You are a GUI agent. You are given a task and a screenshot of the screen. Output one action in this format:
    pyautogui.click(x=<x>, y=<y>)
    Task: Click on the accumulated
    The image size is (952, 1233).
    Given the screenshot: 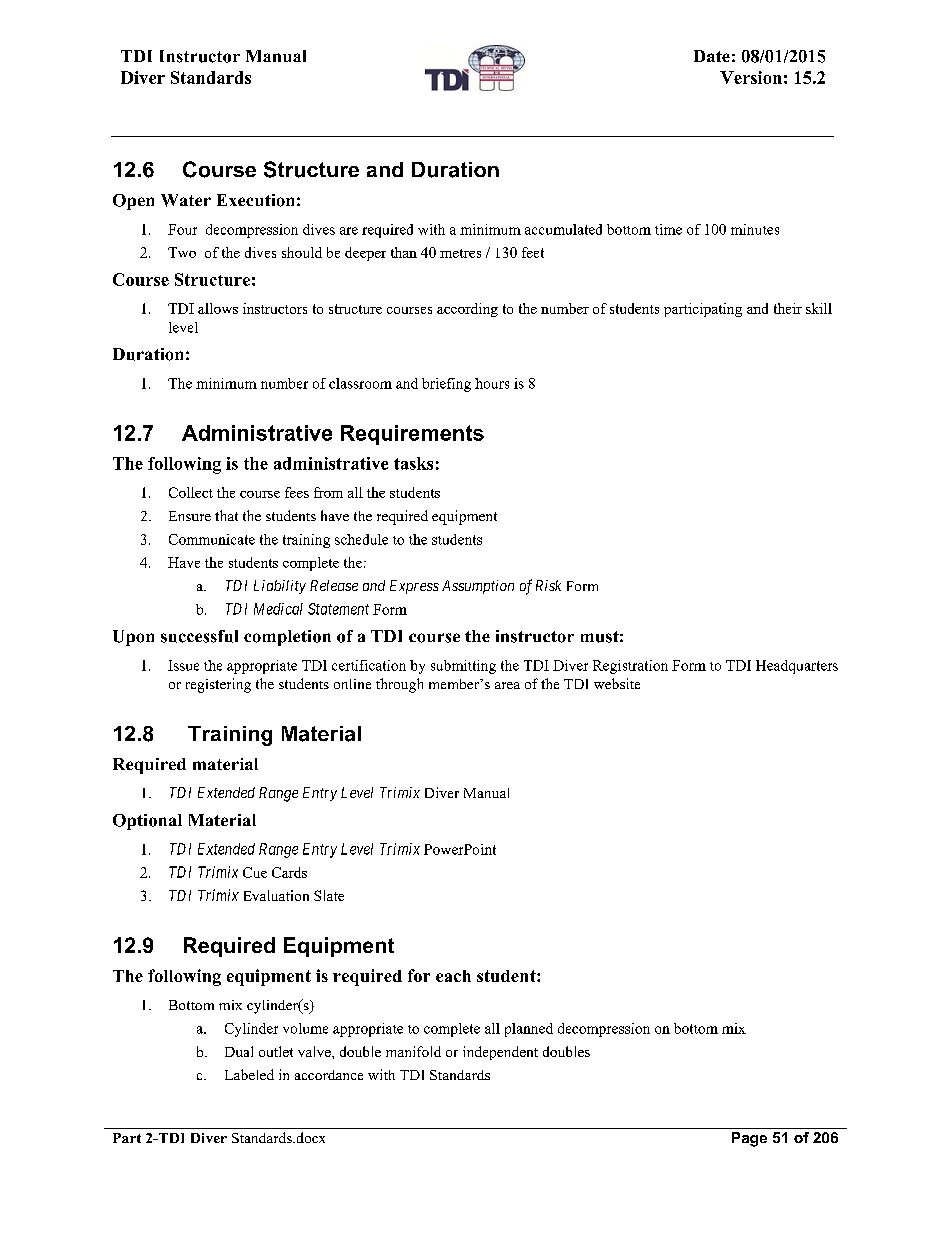 What is the action you would take?
    pyautogui.click(x=563, y=229)
